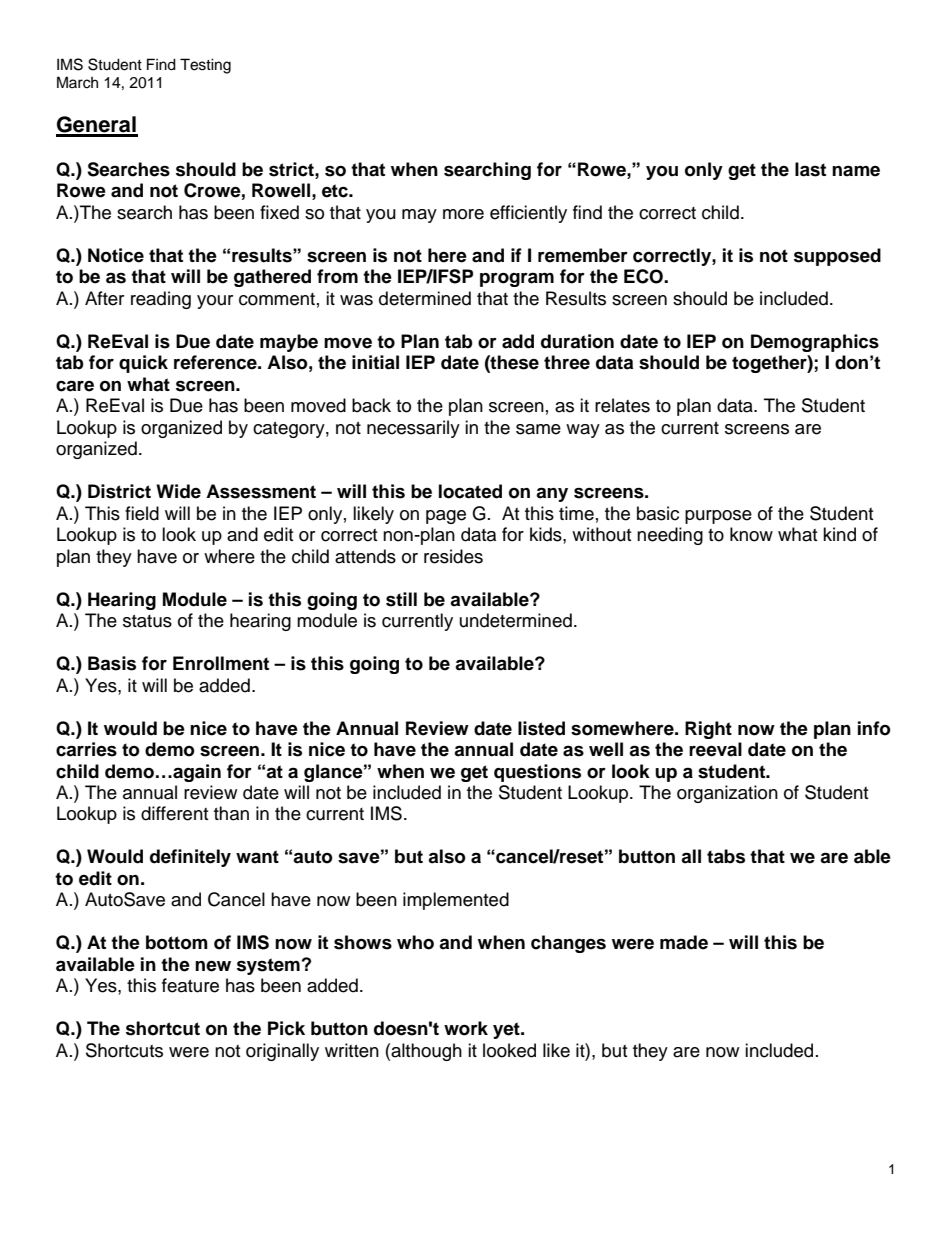 The width and height of the screenshot is (952, 1233). What do you see at coordinates (174, 813) in the screenshot?
I see `different` at bounding box center [174, 813].
